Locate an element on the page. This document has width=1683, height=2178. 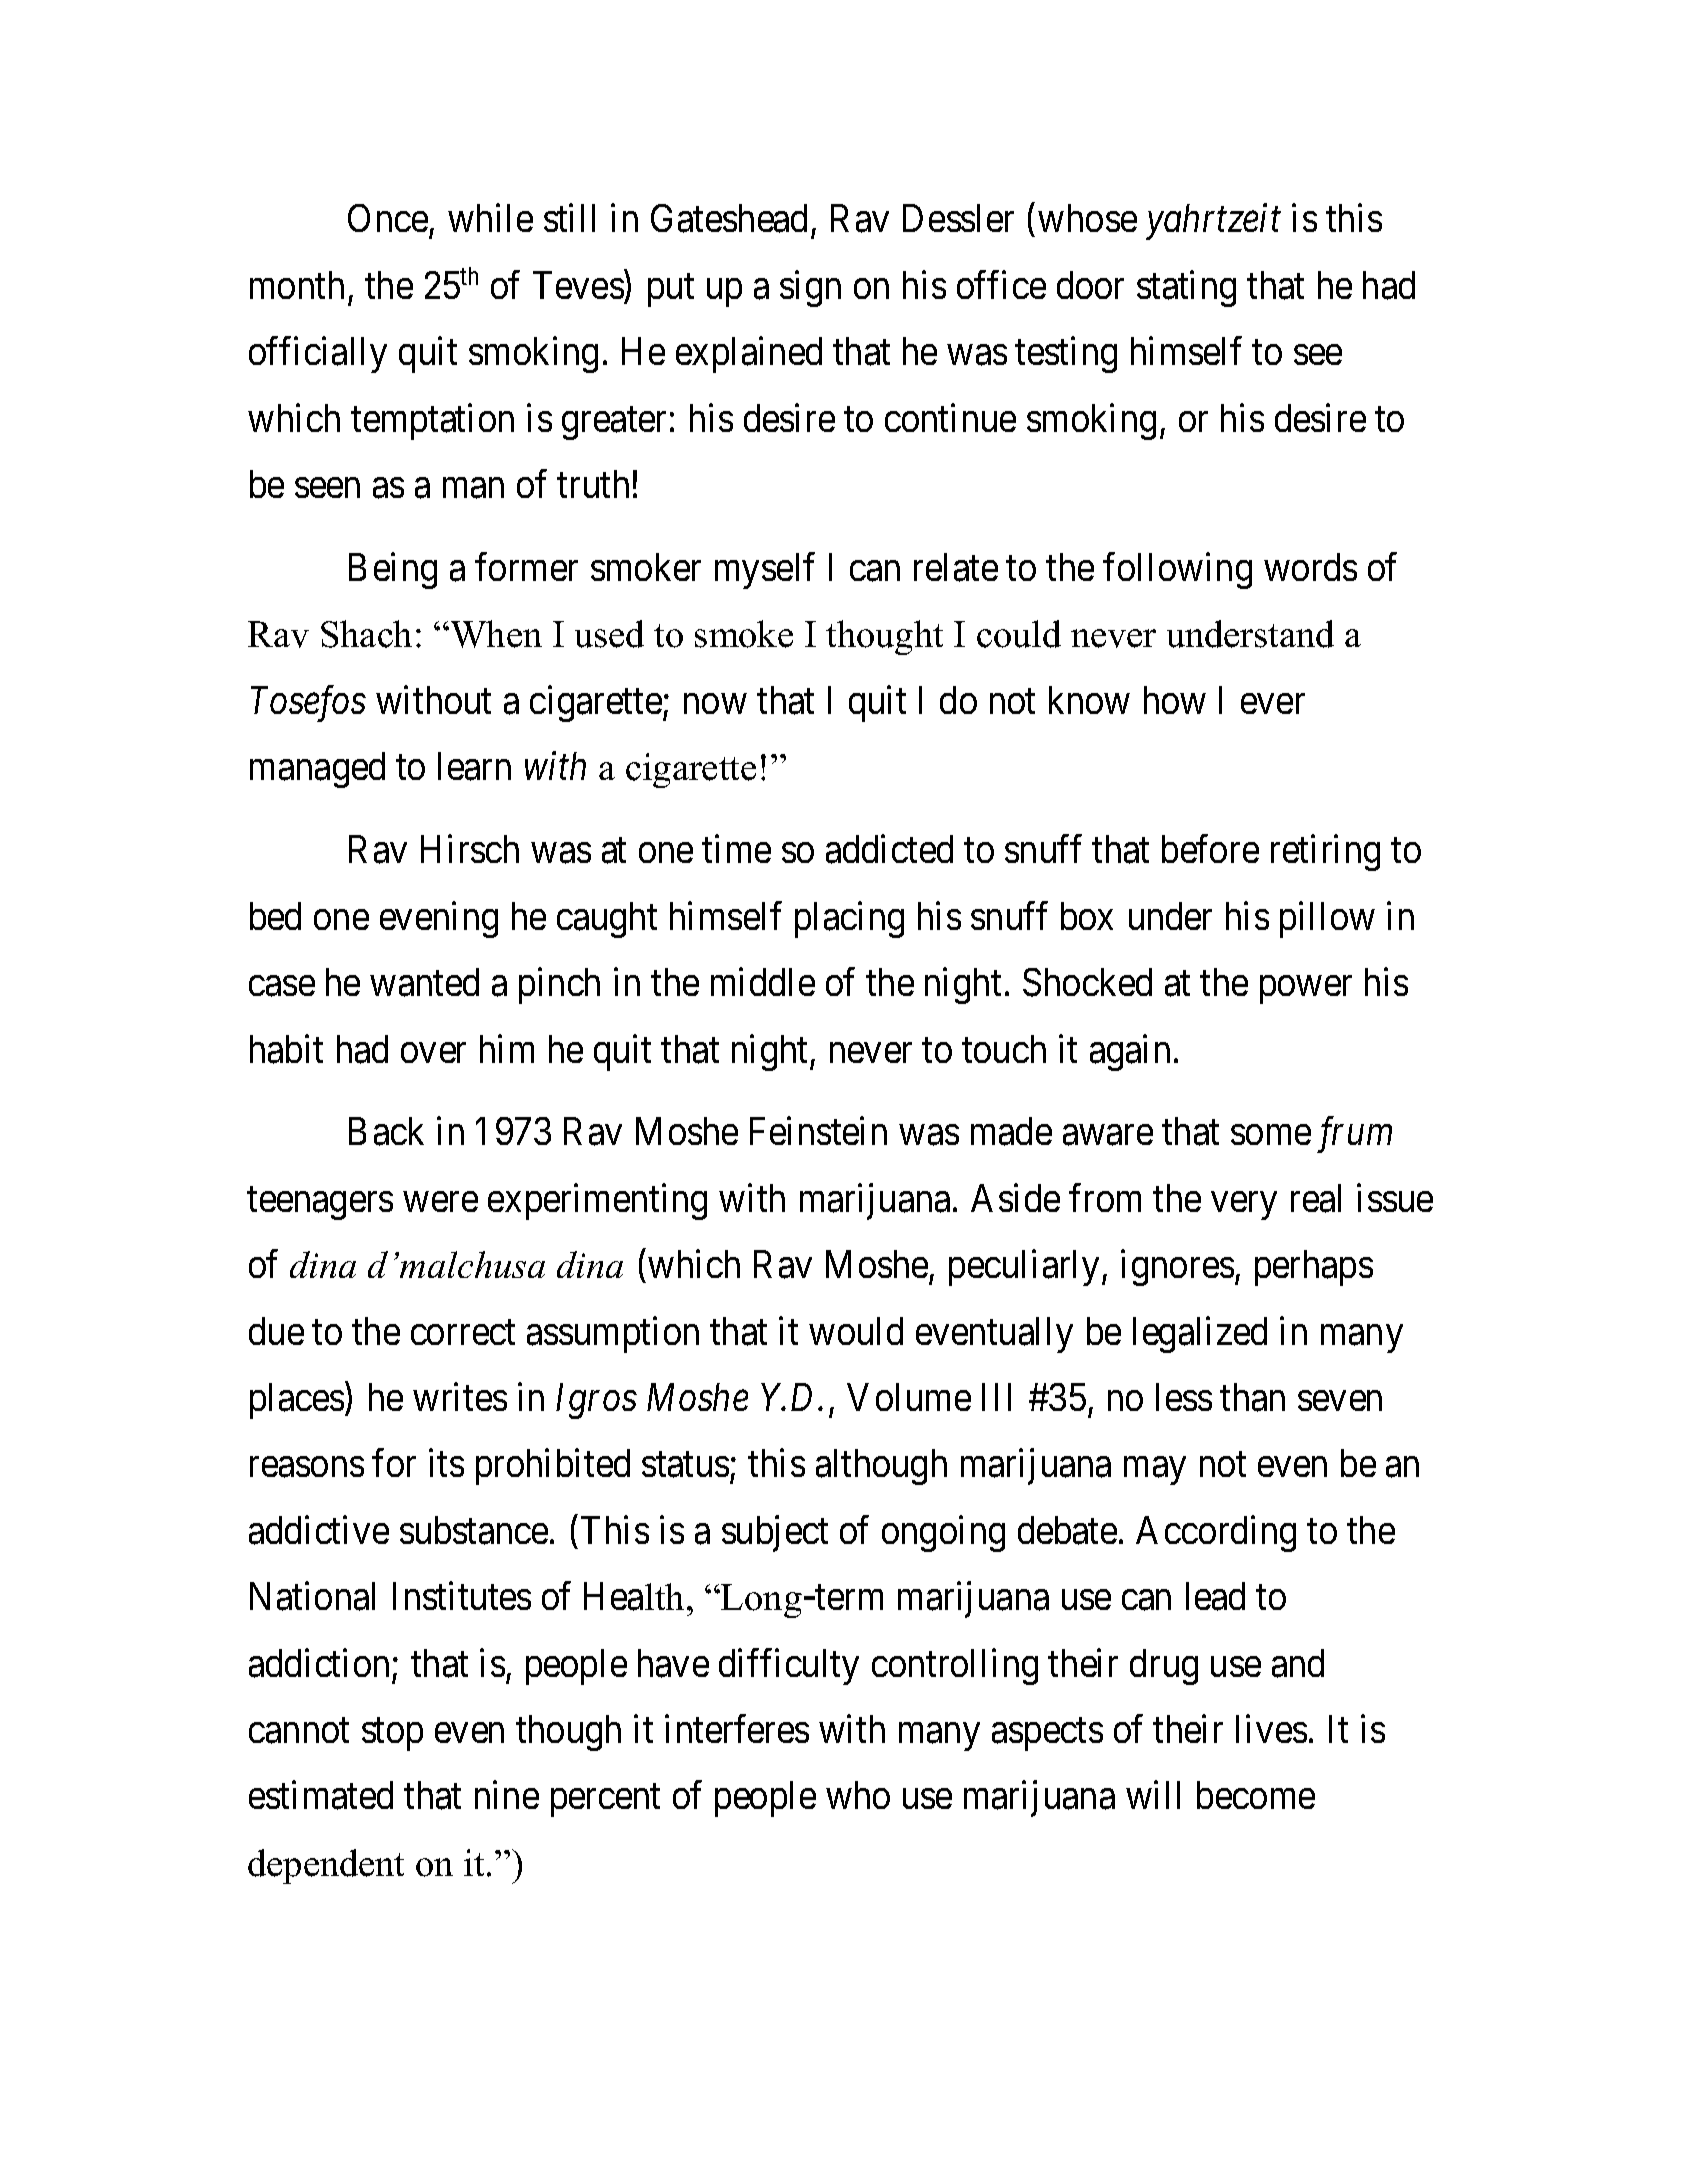
estimated is located at coordinates (321, 1795).
